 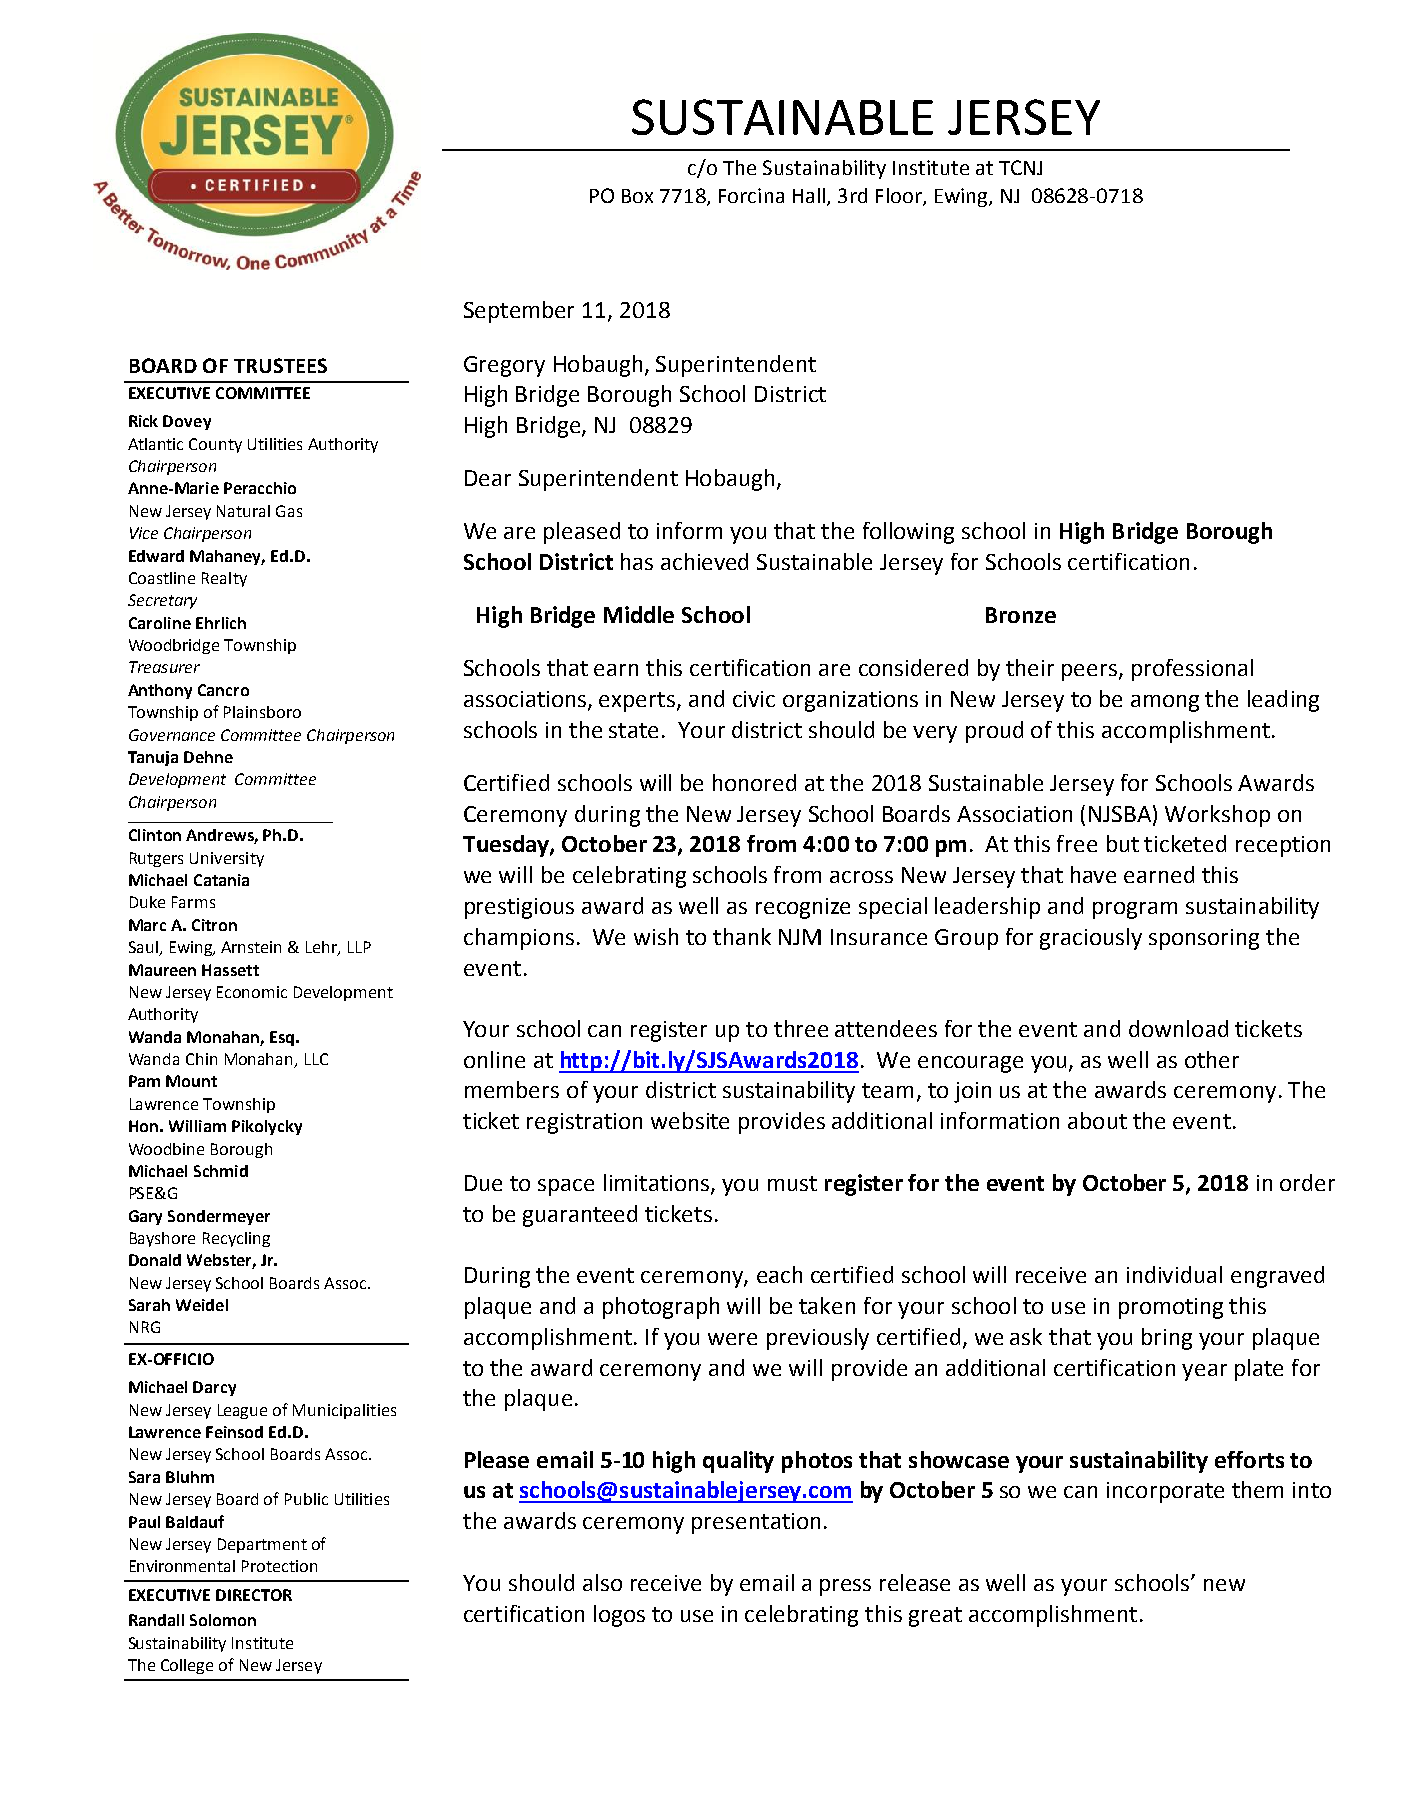 What do you see at coordinates (1165, 703) in the page?
I see `among` at bounding box center [1165, 703].
